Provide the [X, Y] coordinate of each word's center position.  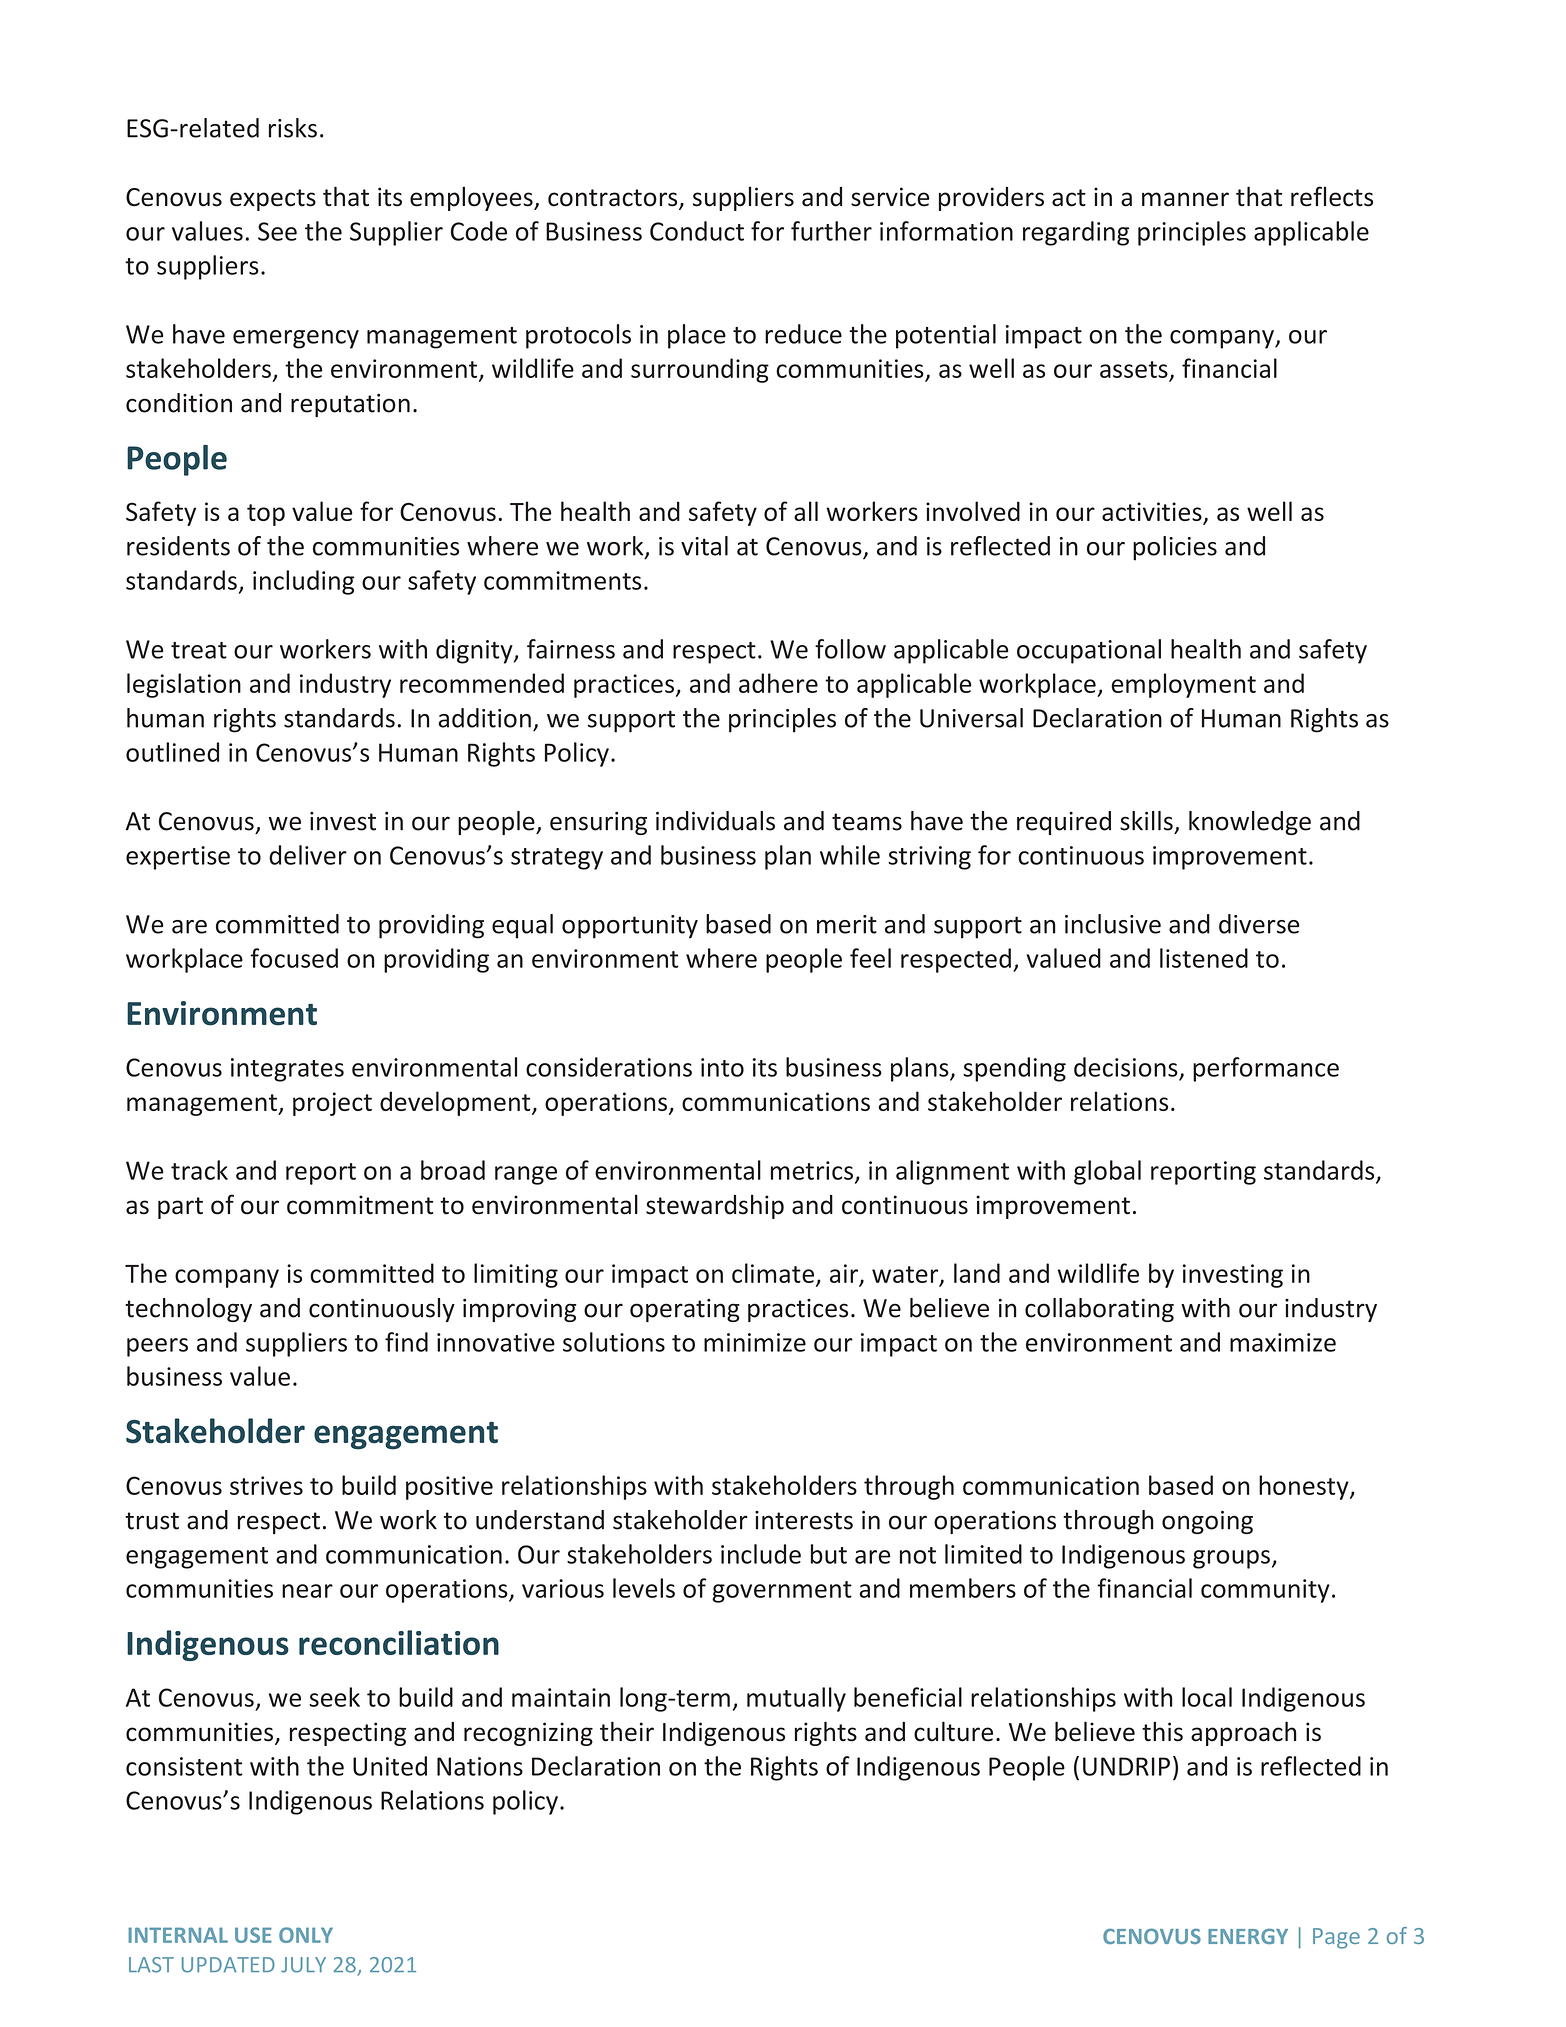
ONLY [306, 1935]
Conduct [697, 231]
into [722, 1067]
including [304, 582]
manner [1185, 199]
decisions [1126, 1067]
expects [273, 200]
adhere [778, 683]
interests [804, 1520]
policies [1175, 548]
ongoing [1207, 1522]
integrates [287, 1070]
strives [266, 1485]
